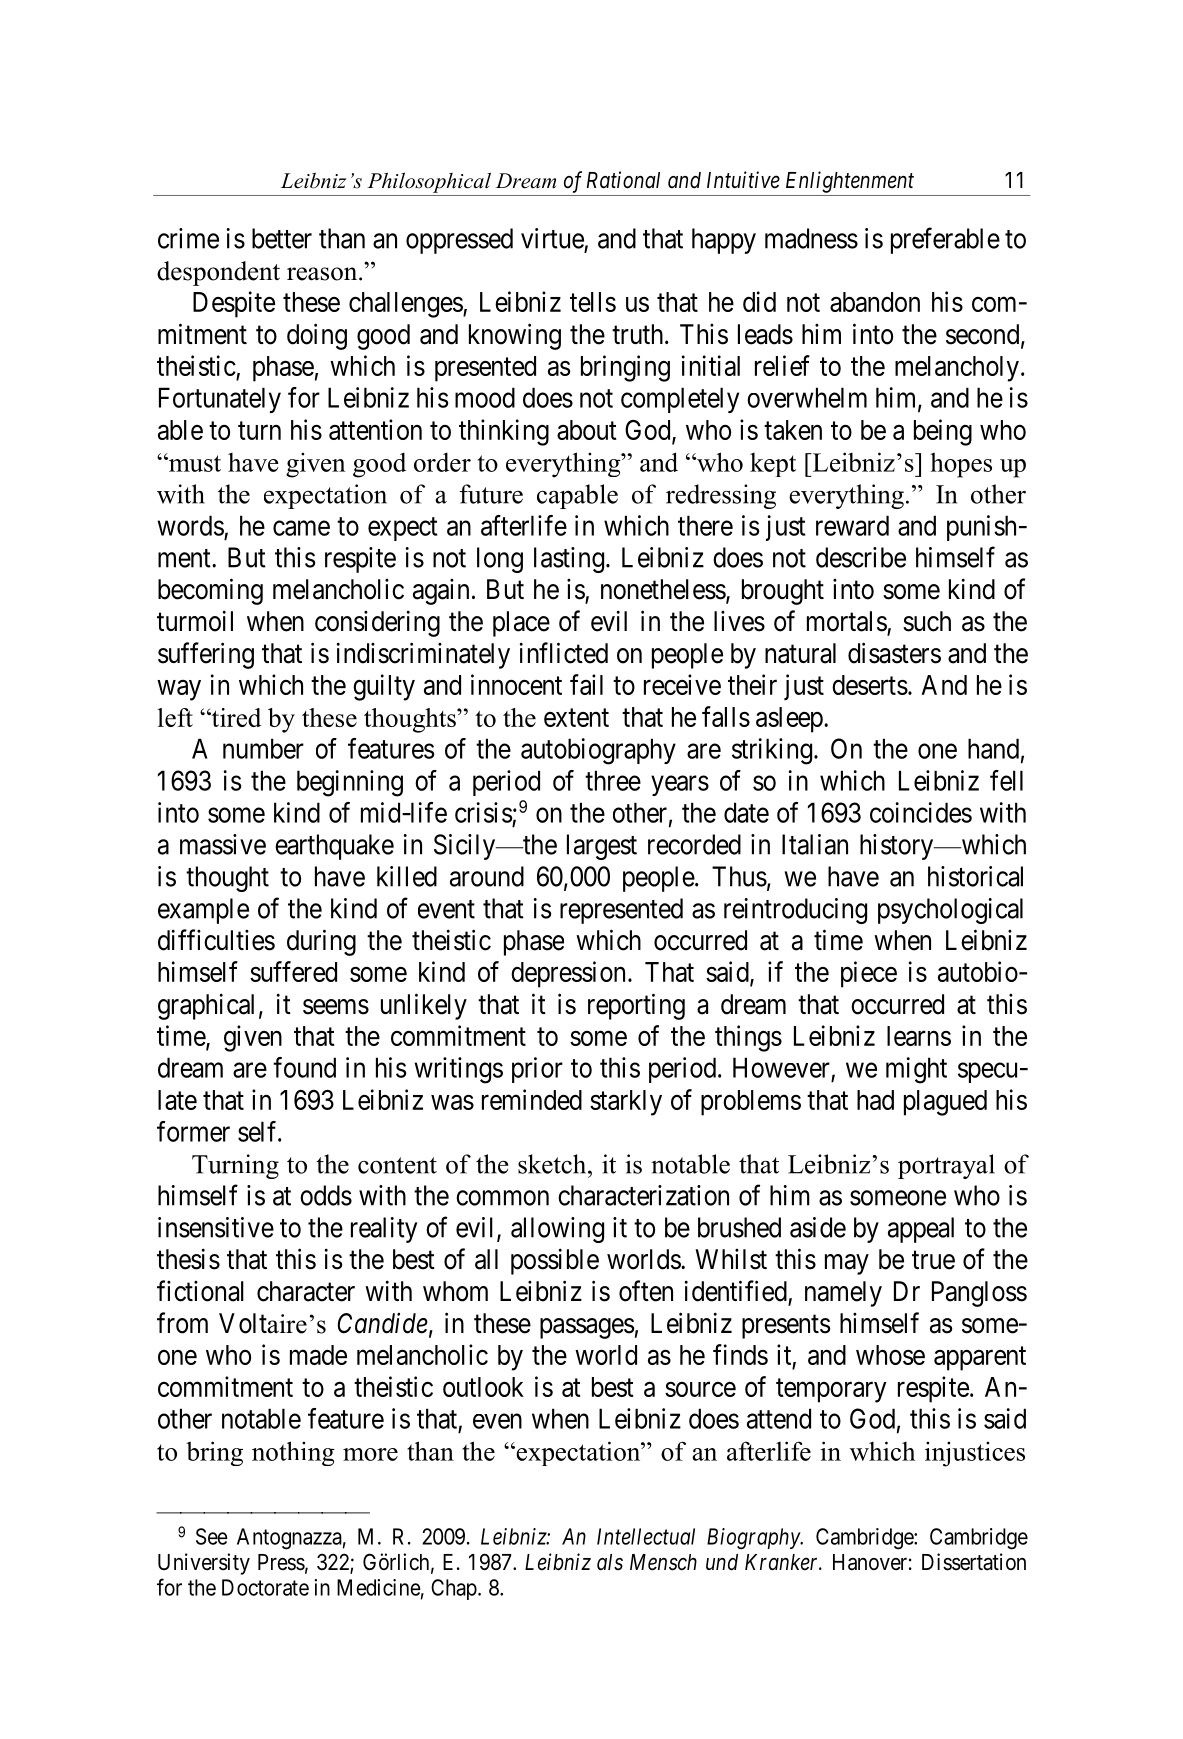  Describe the element at coordinates (950, 911) in the page. I see `psychological` at that location.
